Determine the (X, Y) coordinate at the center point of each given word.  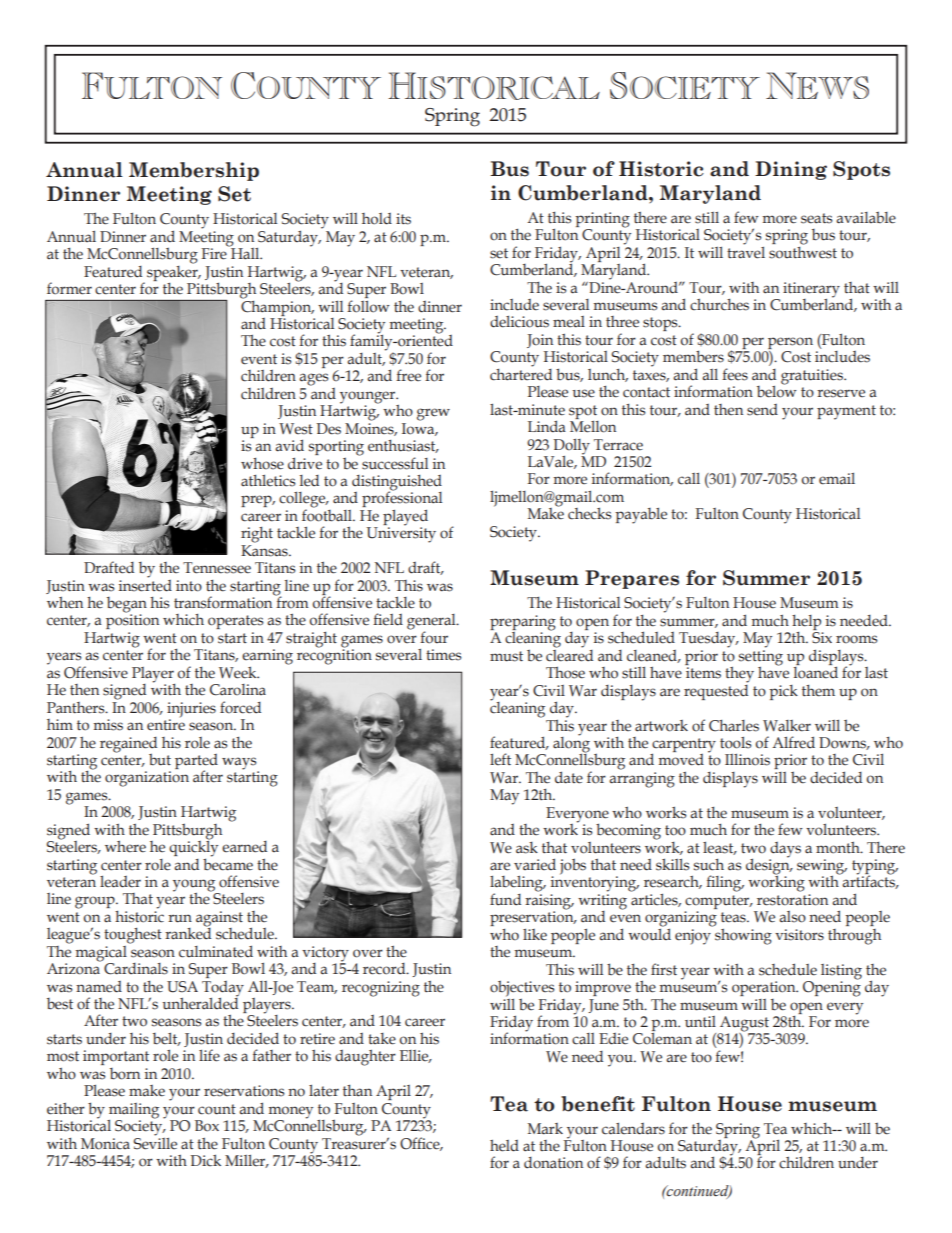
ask (527, 848)
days (785, 850)
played (405, 518)
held (504, 1145)
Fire (215, 253)
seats (817, 218)
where (125, 846)
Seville (155, 1142)
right (257, 535)
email (837, 479)
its (403, 219)
